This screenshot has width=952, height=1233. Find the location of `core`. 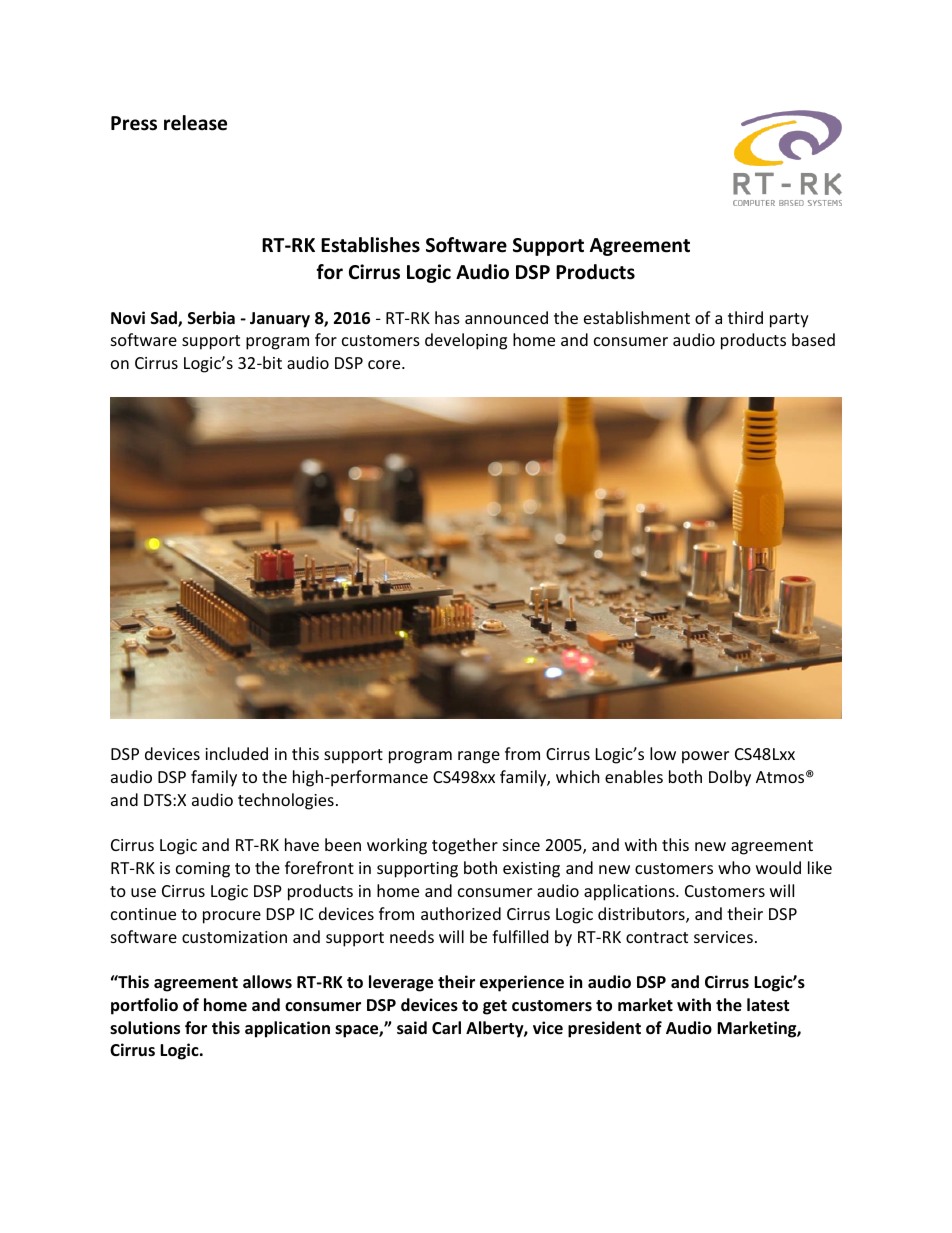

core is located at coordinates (385, 364).
